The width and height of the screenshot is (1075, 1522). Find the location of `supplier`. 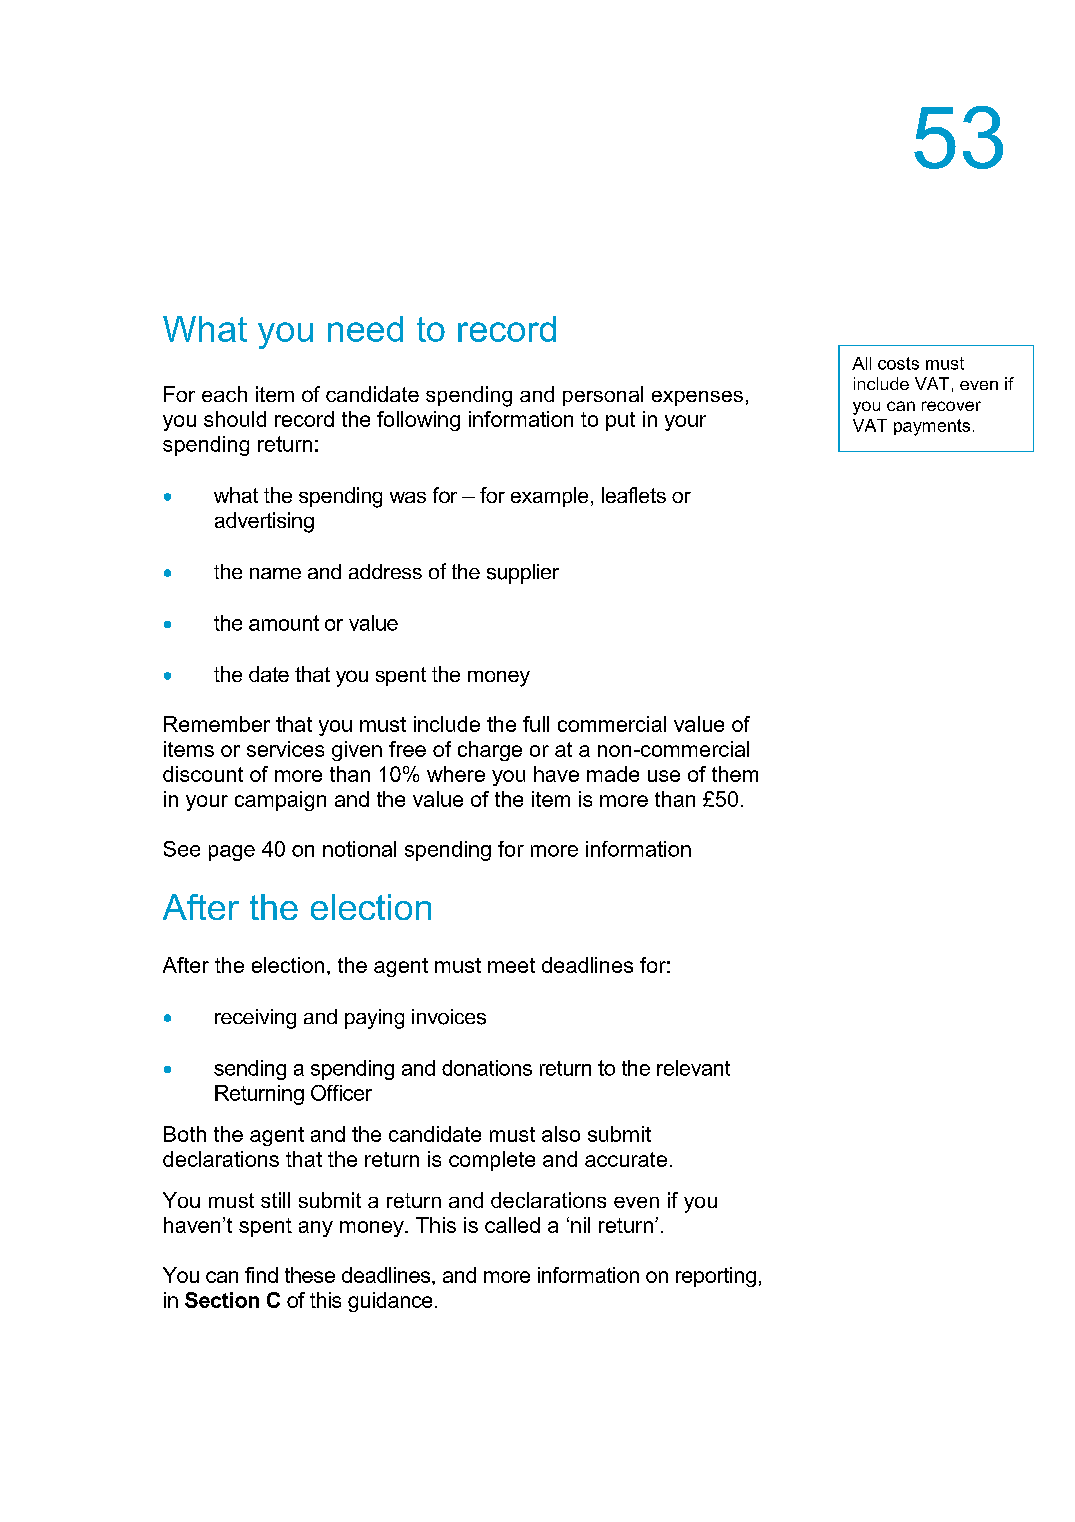

supplier is located at coordinates (523, 574).
